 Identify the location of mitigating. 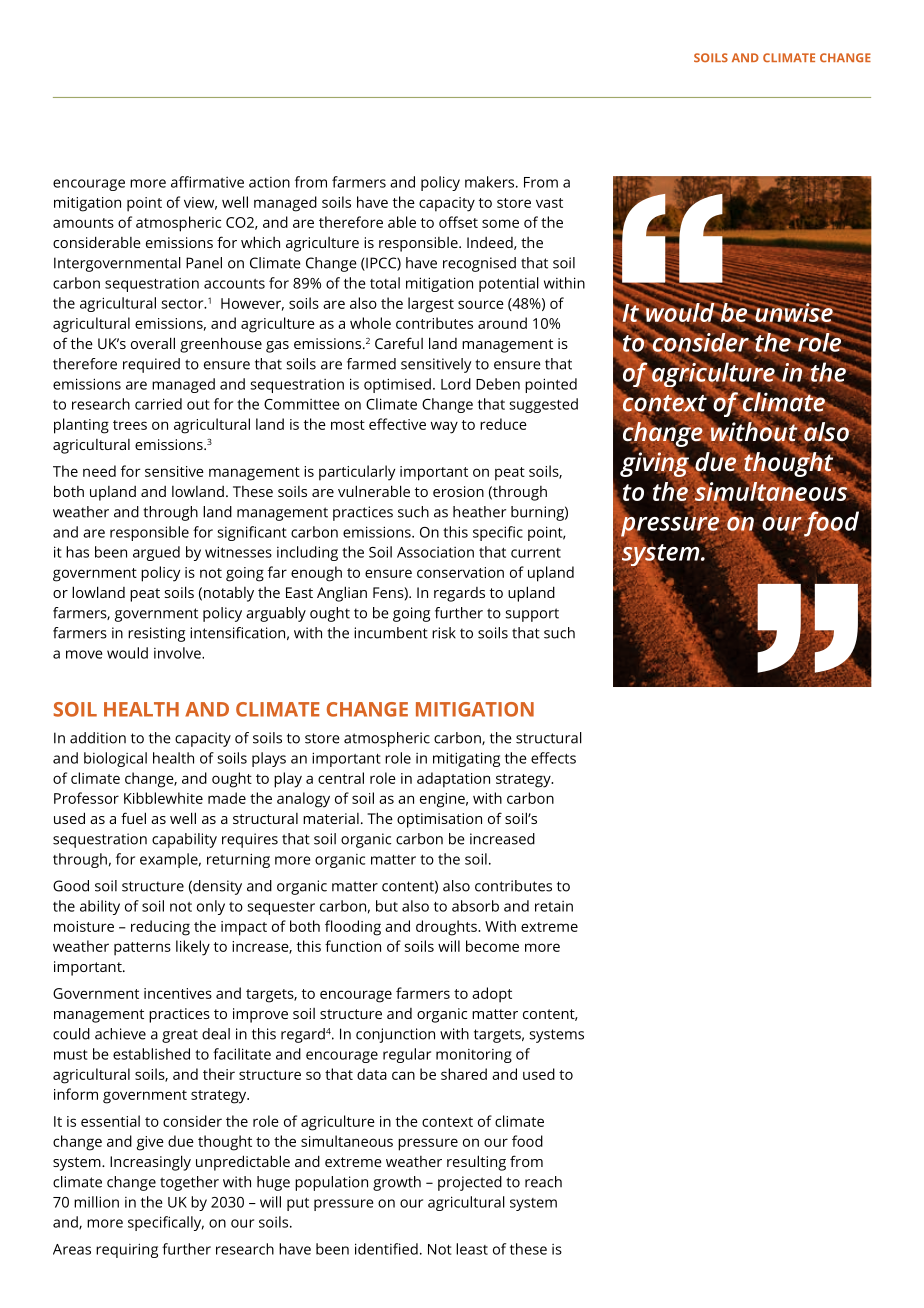
(466, 759).
